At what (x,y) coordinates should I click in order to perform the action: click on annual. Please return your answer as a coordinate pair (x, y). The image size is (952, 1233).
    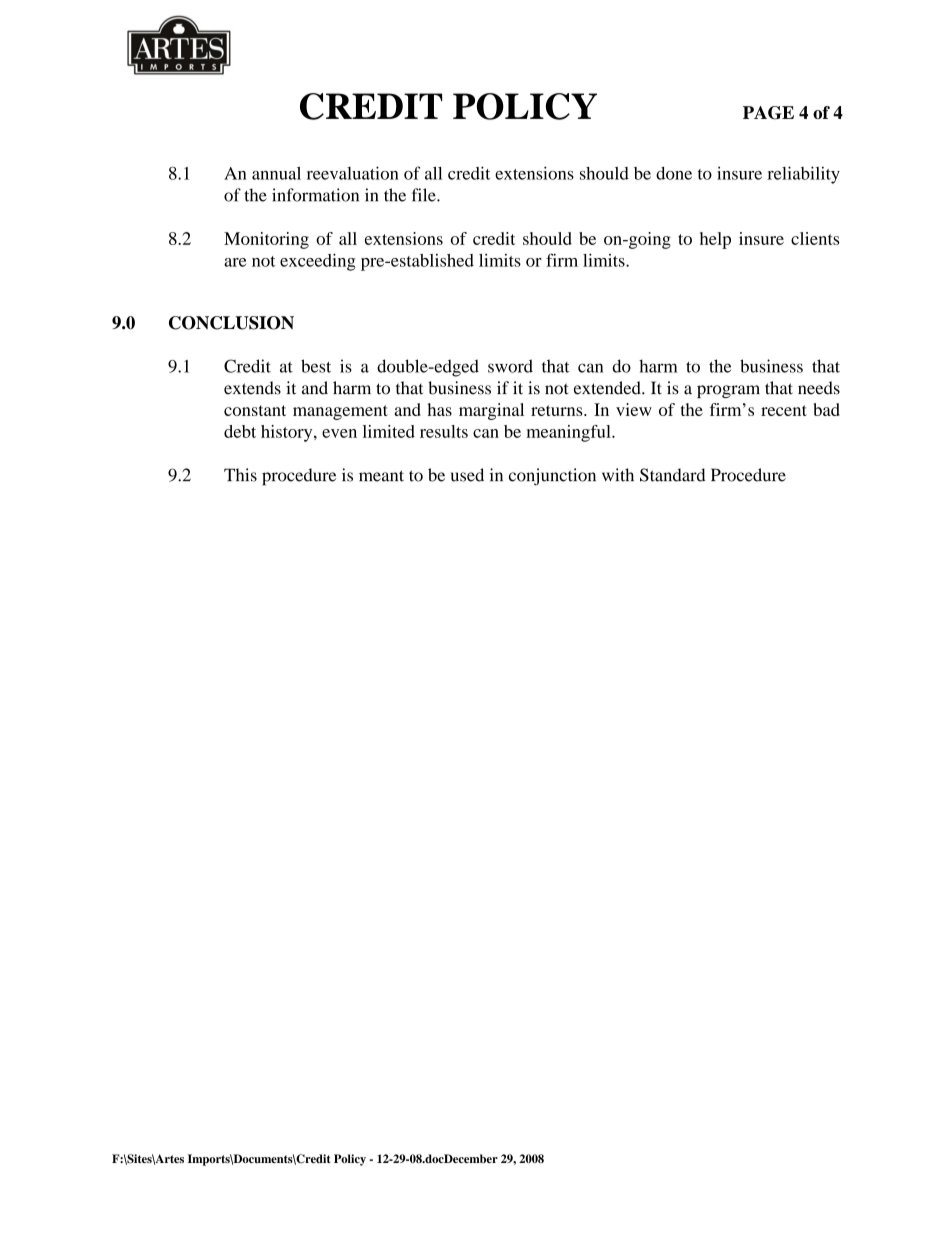
    Looking at the image, I should click on (276, 173).
